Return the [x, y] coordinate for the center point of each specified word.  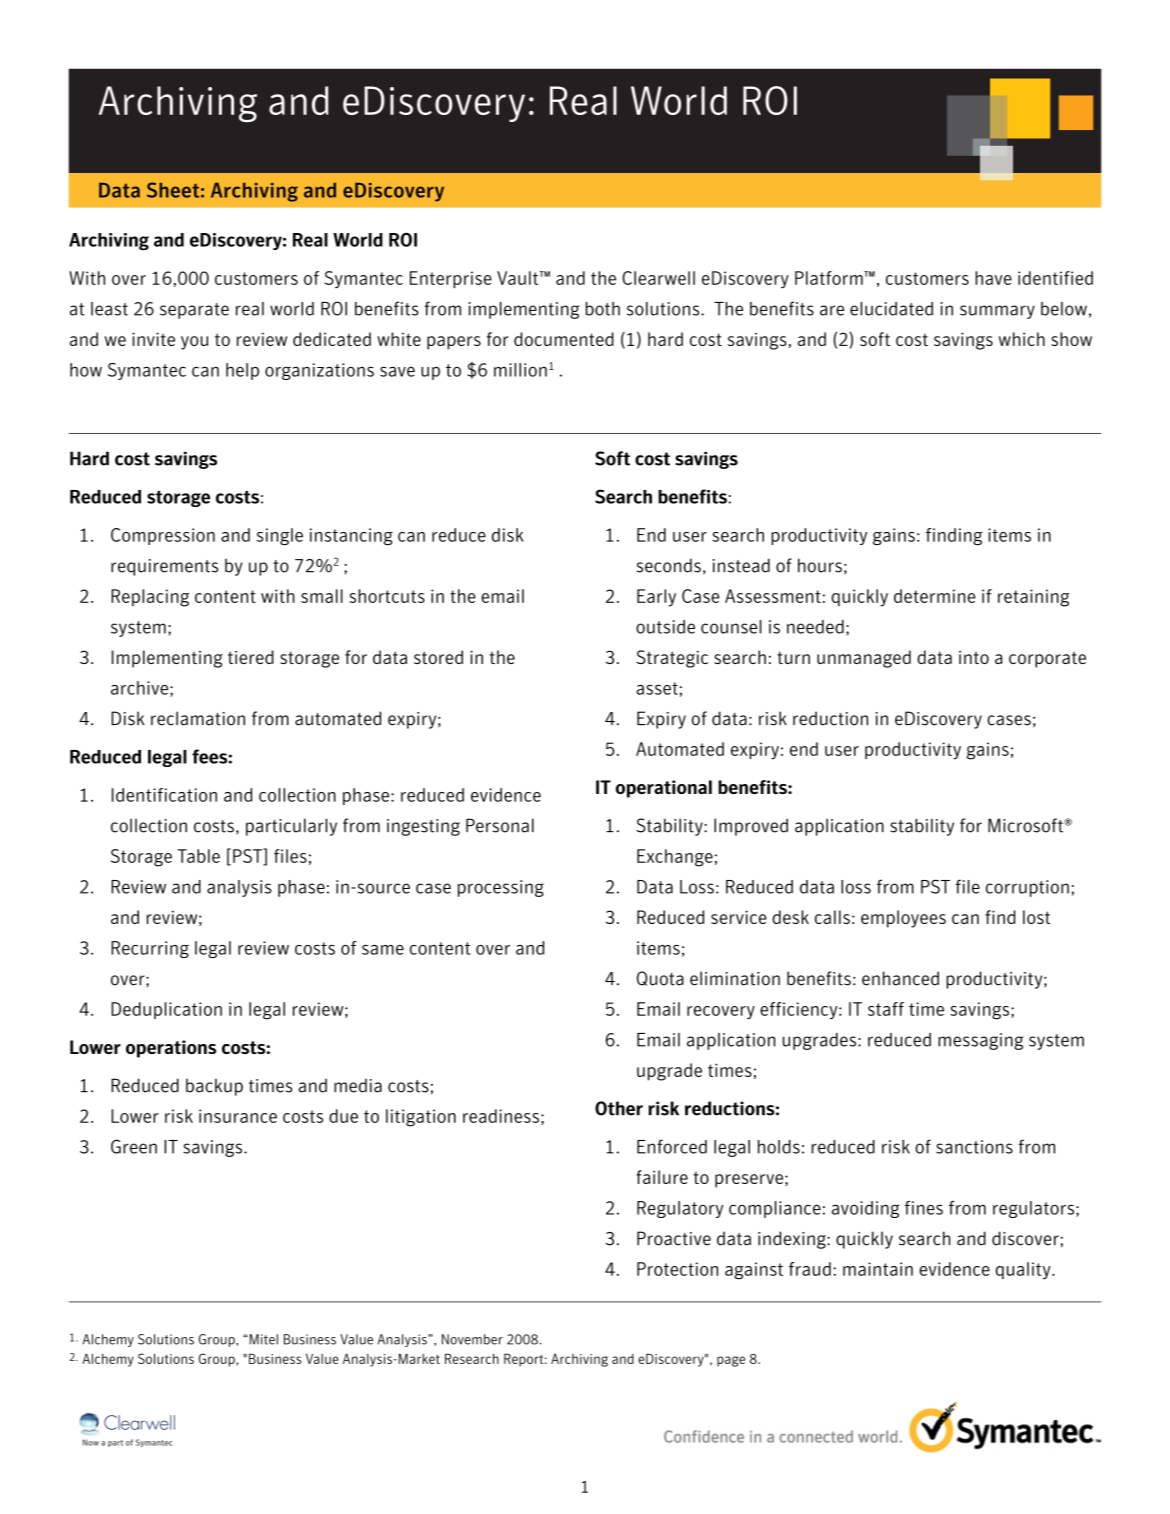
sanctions [974, 1147]
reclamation [198, 718]
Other [619, 1108]
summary [997, 312]
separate [194, 311]
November [472, 1339]
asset [657, 688]
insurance [238, 1116]
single [280, 536]
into [974, 657]
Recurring [150, 949]
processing [501, 888]
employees [903, 919]
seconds [669, 565]
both [603, 309]
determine [935, 596]
